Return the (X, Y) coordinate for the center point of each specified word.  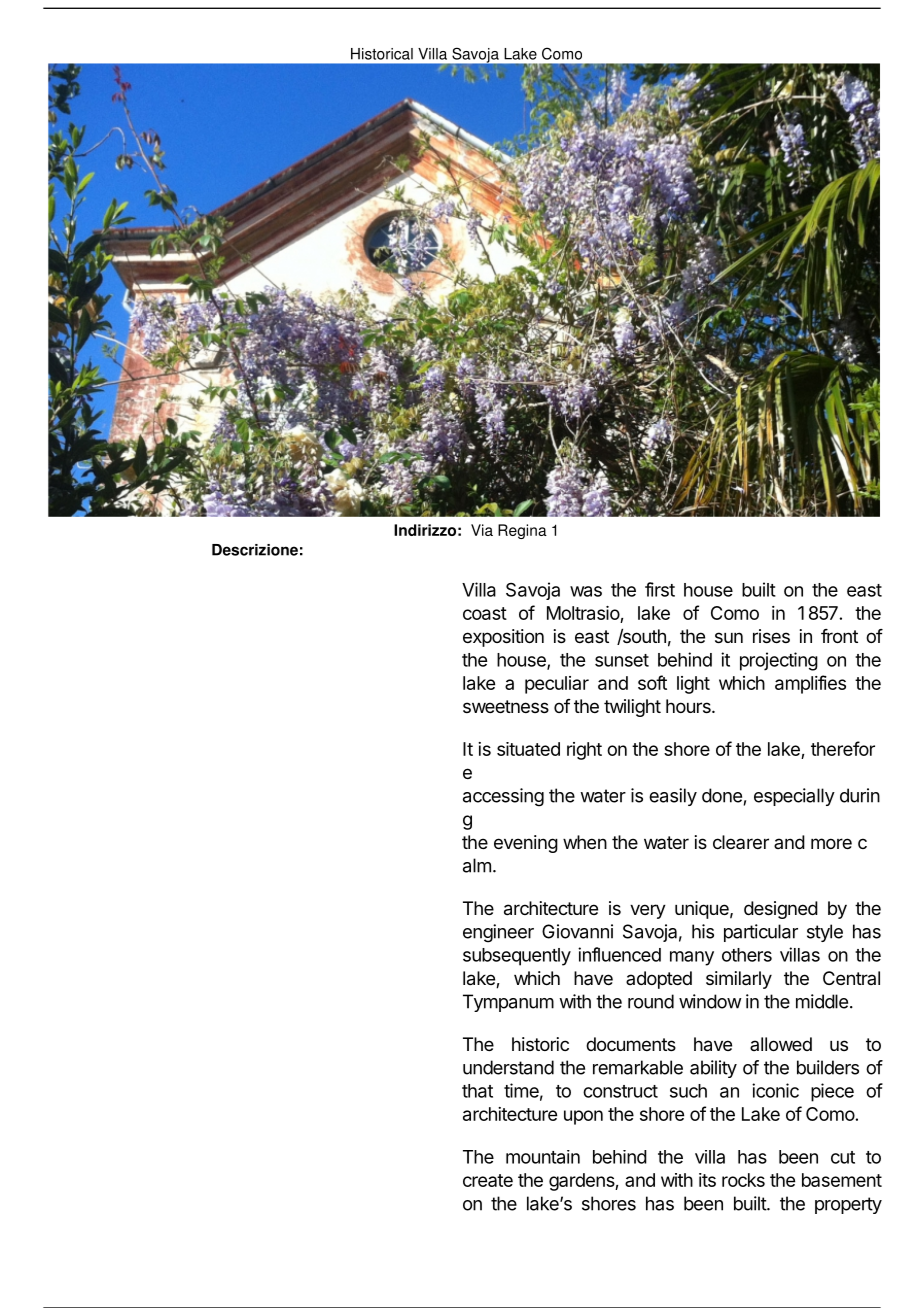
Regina (522, 531)
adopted (659, 980)
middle (822, 1001)
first (660, 589)
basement (842, 1180)
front (839, 636)
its (707, 1180)
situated (528, 749)
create (488, 1180)
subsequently (517, 957)
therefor (843, 748)
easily (673, 797)
